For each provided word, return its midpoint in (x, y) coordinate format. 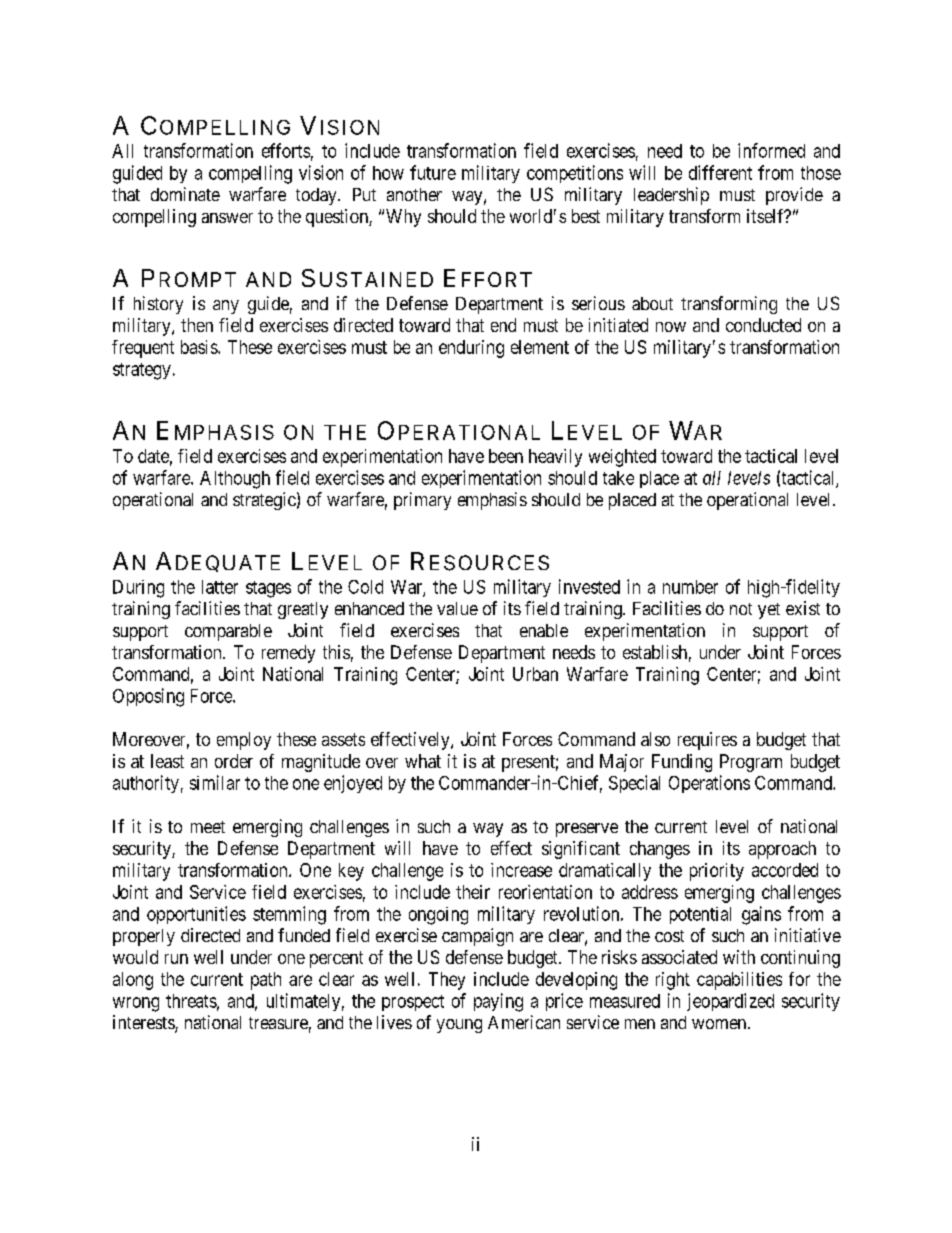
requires (707, 741)
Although (235, 480)
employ (244, 741)
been (506, 456)
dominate (185, 194)
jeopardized (730, 1002)
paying (498, 1002)
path (266, 981)
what (423, 761)
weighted (622, 458)
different (720, 172)
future (433, 172)
